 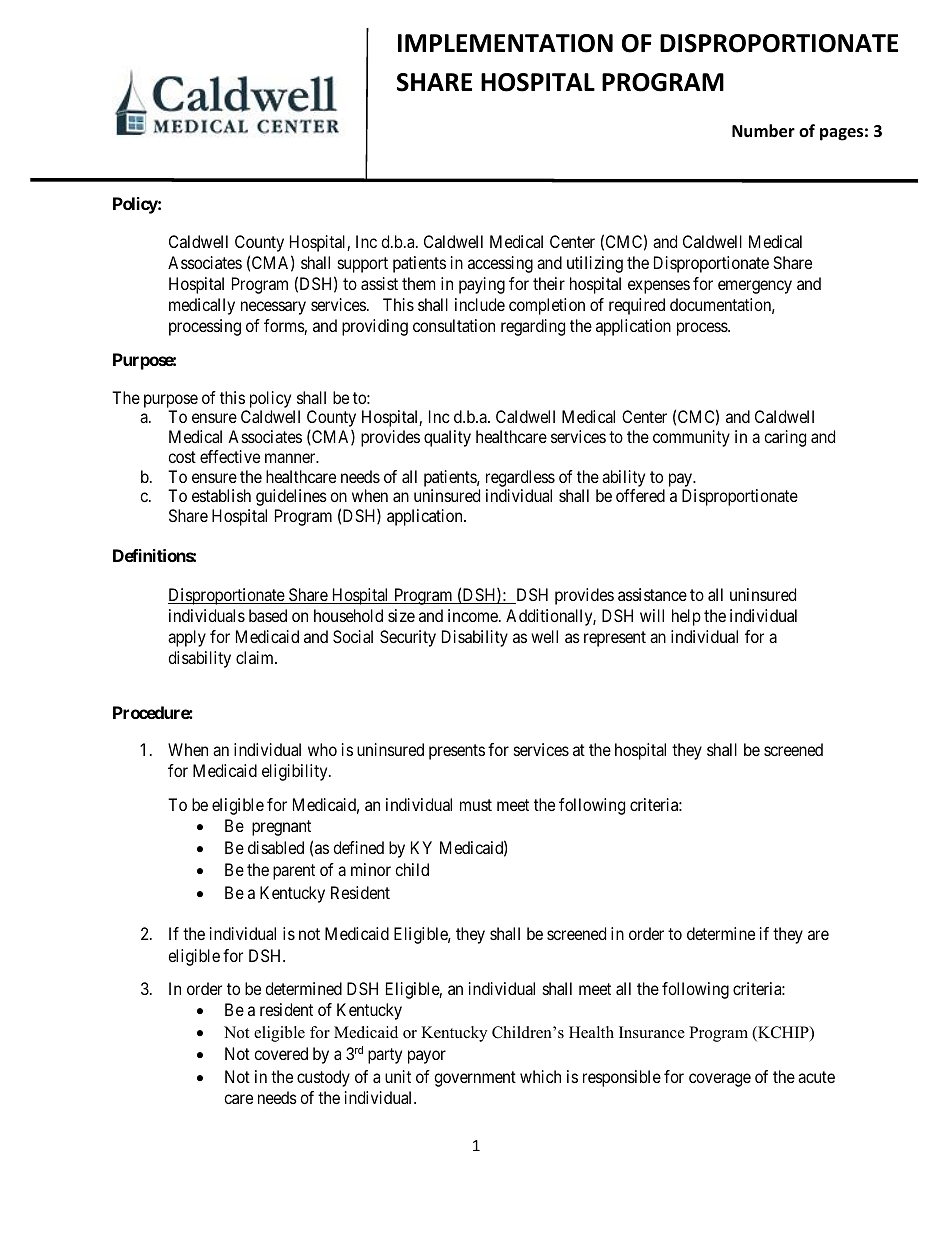 I want to click on help, so click(x=686, y=617).
